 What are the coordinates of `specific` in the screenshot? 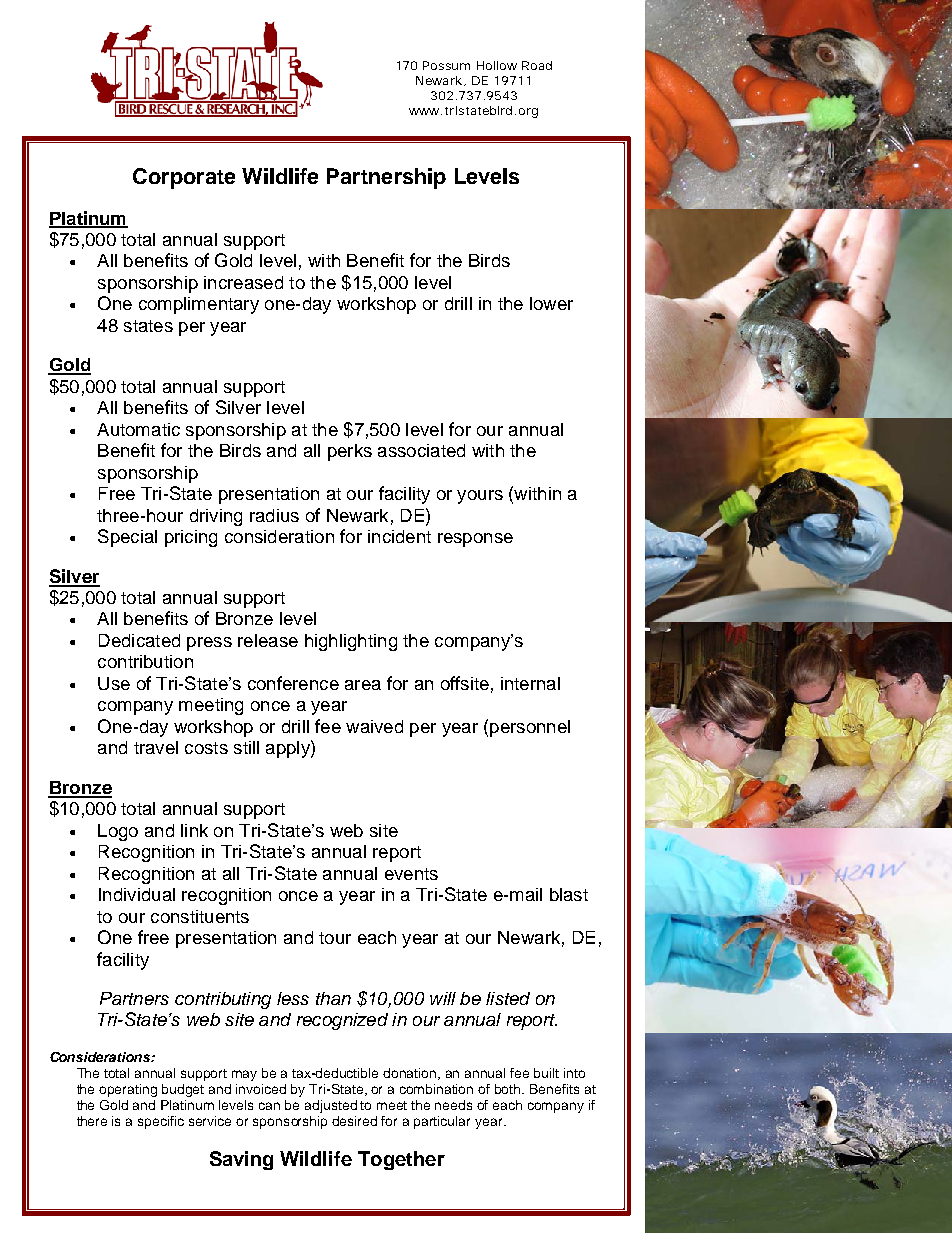 It's located at (161, 1122).
